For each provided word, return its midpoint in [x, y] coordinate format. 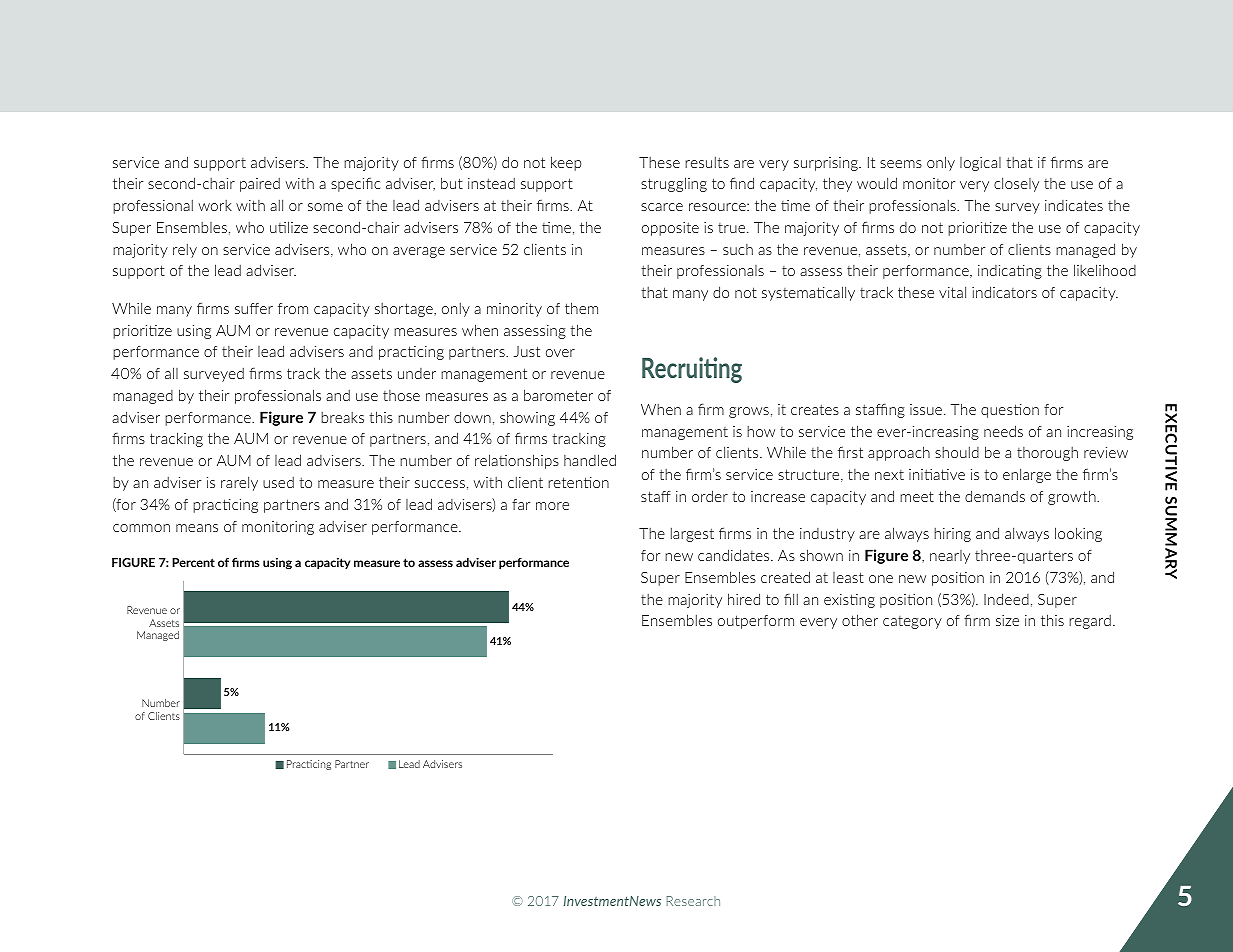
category [912, 622]
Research [693, 901]
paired [260, 185]
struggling [674, 184]
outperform [756, 622]
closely [1016, 184]
